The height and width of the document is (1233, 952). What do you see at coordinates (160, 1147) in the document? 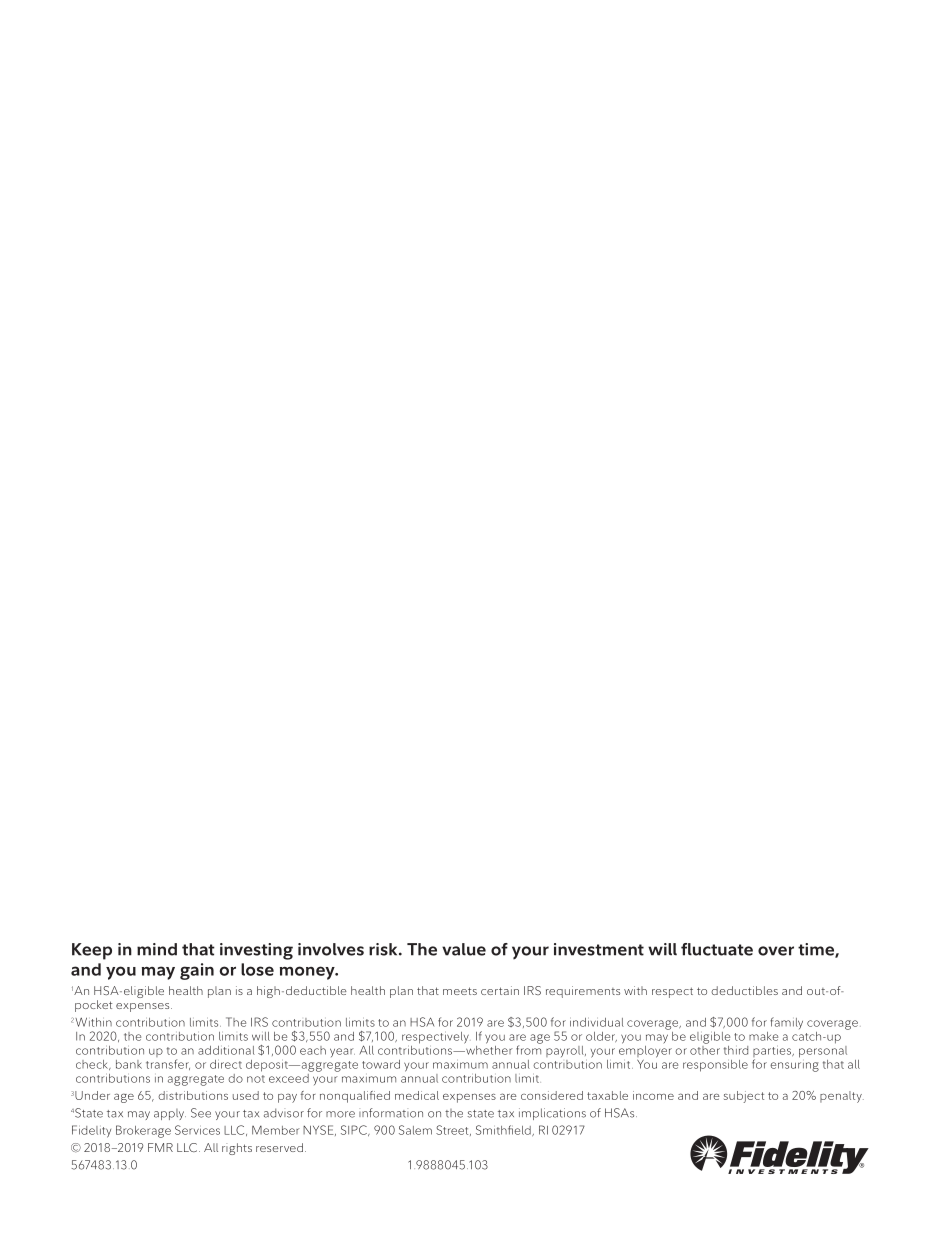
I see `FMR` at bounding box center [160, 1147].
